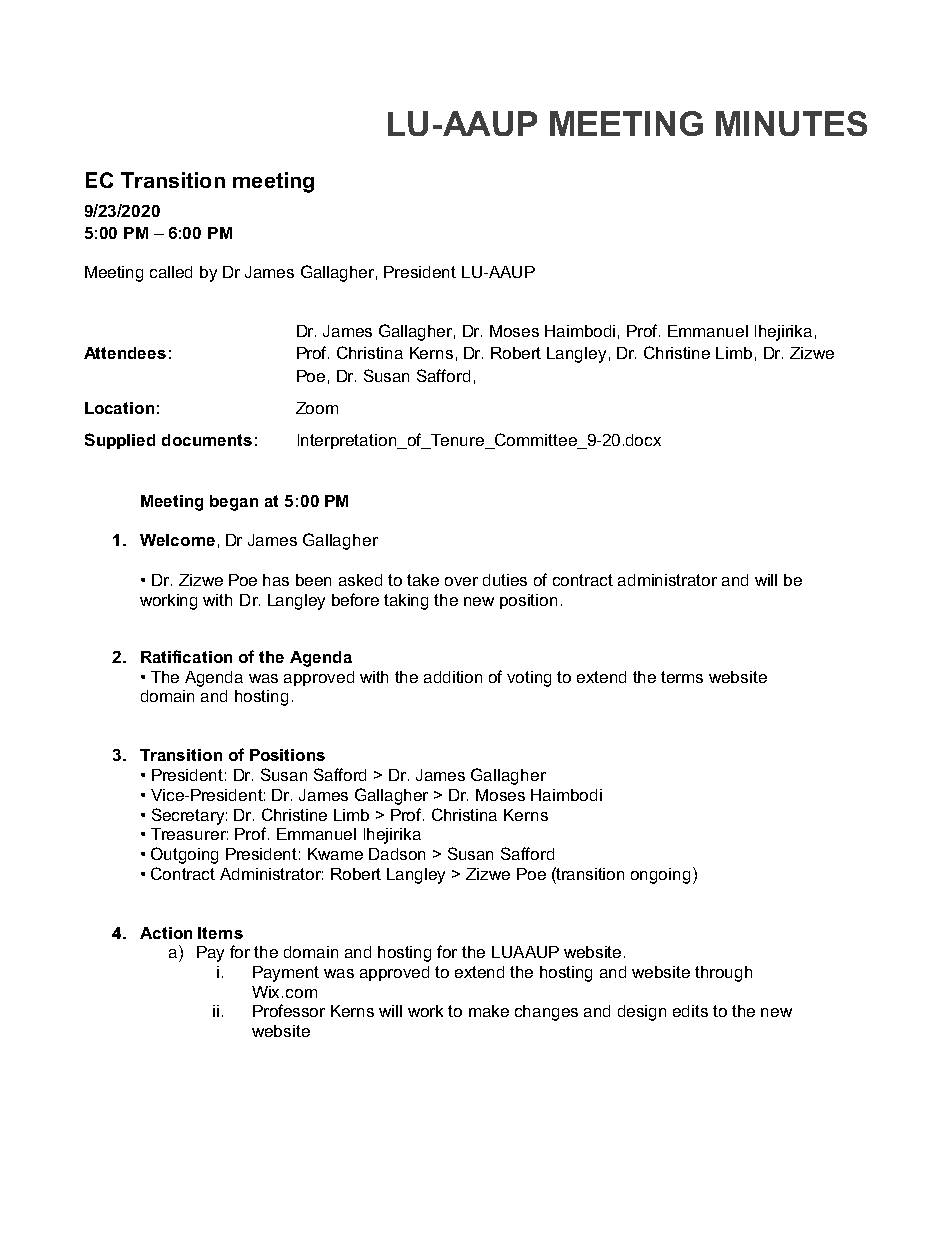 This screenshot has height=1233, width=952. What do you see at coordinates (220, 933) in the screenshot?
I see `Items` at bounding box center [220, 933].
